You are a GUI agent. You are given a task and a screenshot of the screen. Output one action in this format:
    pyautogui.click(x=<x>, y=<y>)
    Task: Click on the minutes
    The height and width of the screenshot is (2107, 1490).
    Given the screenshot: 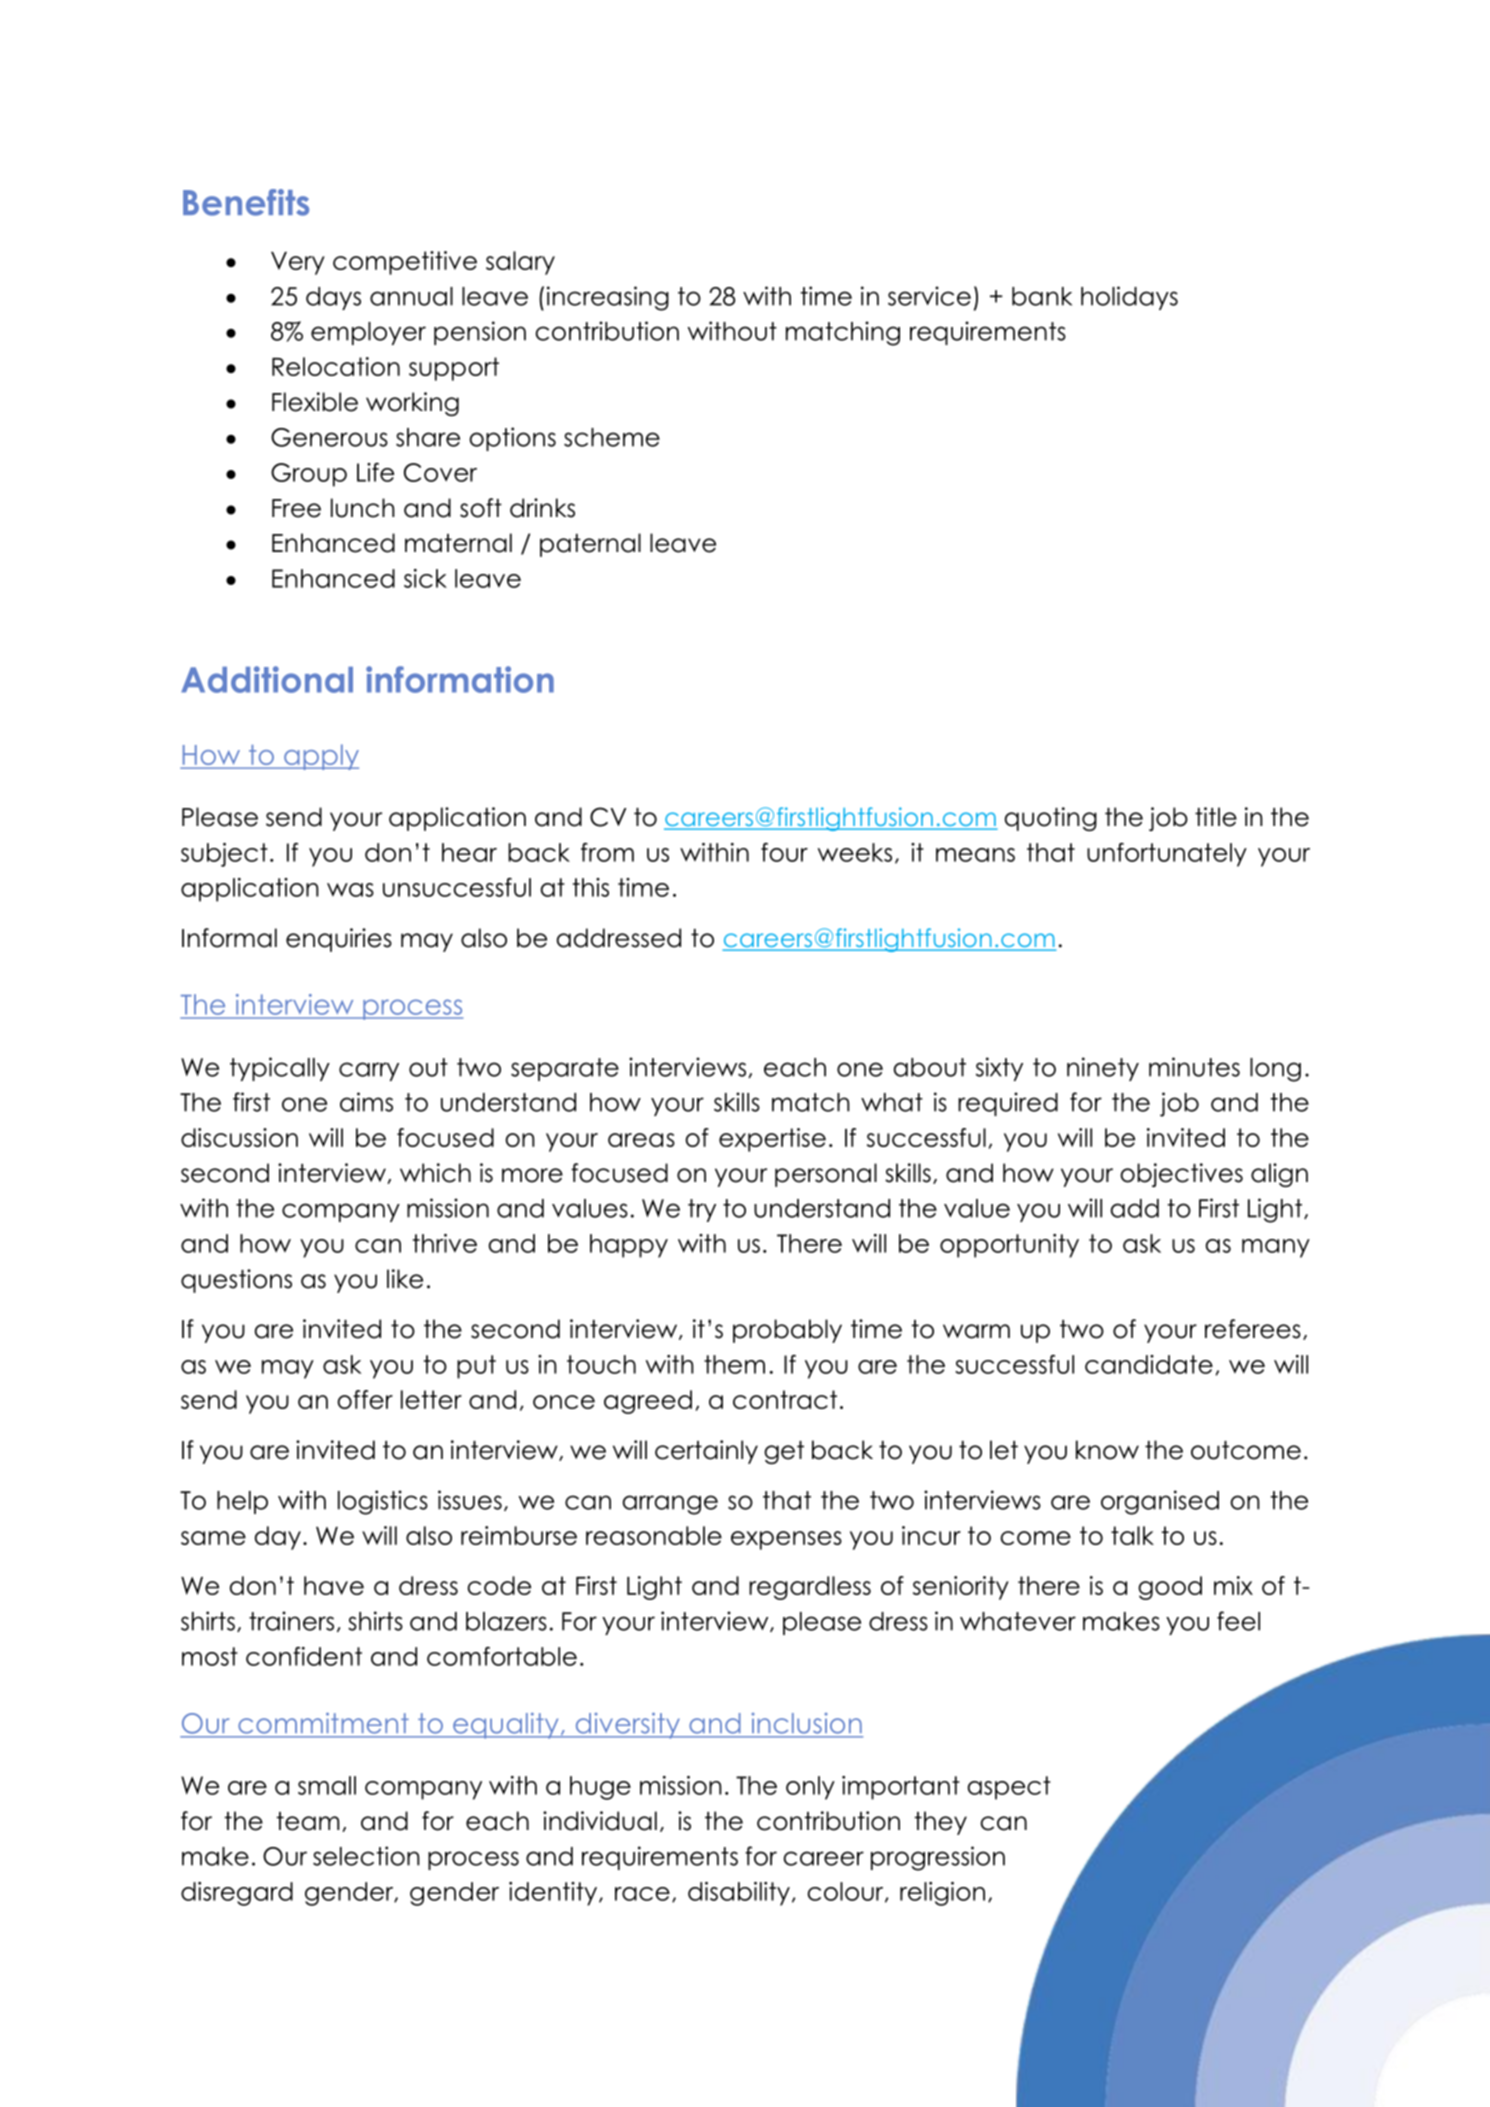 What is the action you would take?
    pyautogui.click(x=1194, y=1067)
